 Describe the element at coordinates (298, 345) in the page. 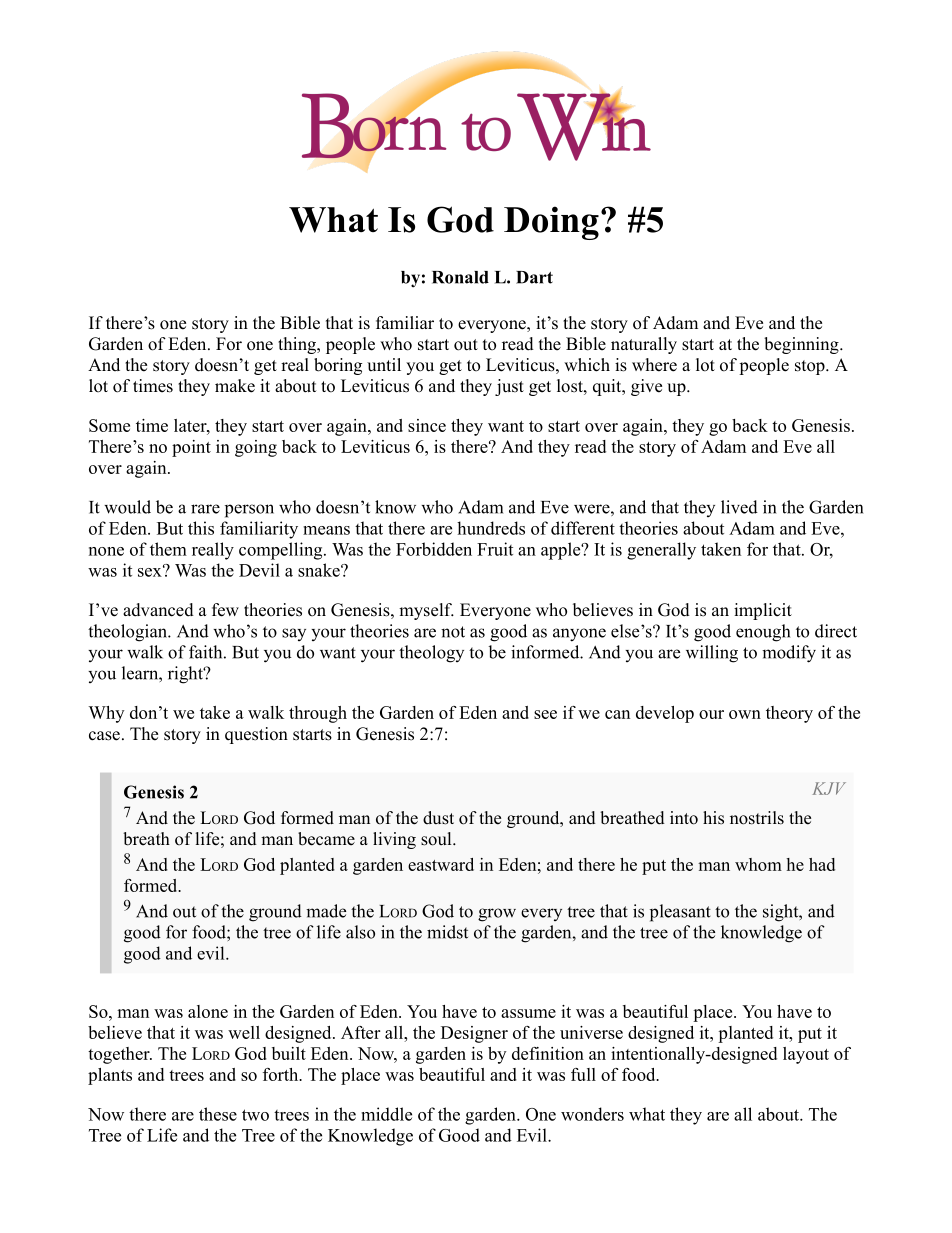

I see `thing` at that location.
